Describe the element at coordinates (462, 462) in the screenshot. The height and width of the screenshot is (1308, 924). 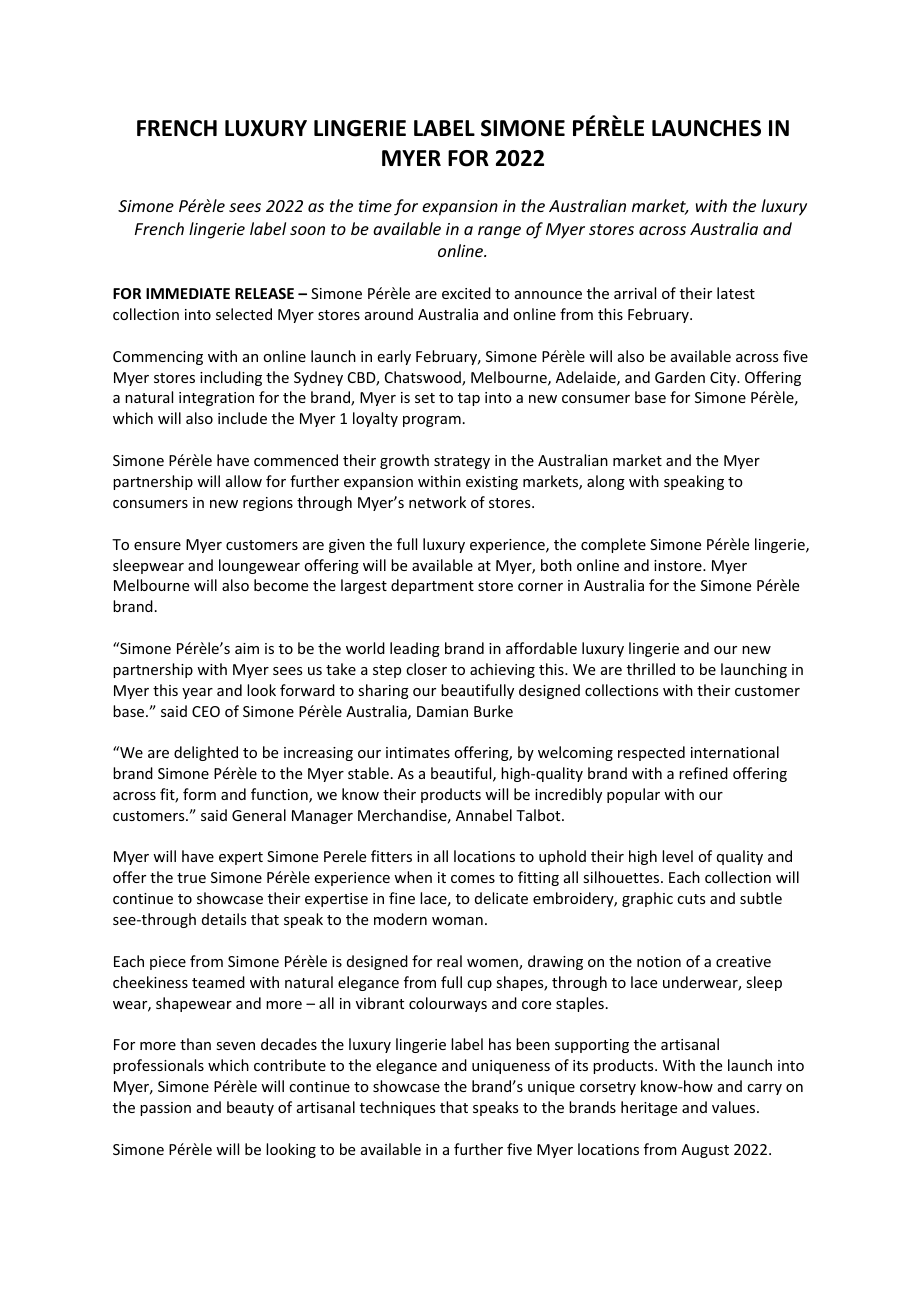
I see `strategy` at that location.
